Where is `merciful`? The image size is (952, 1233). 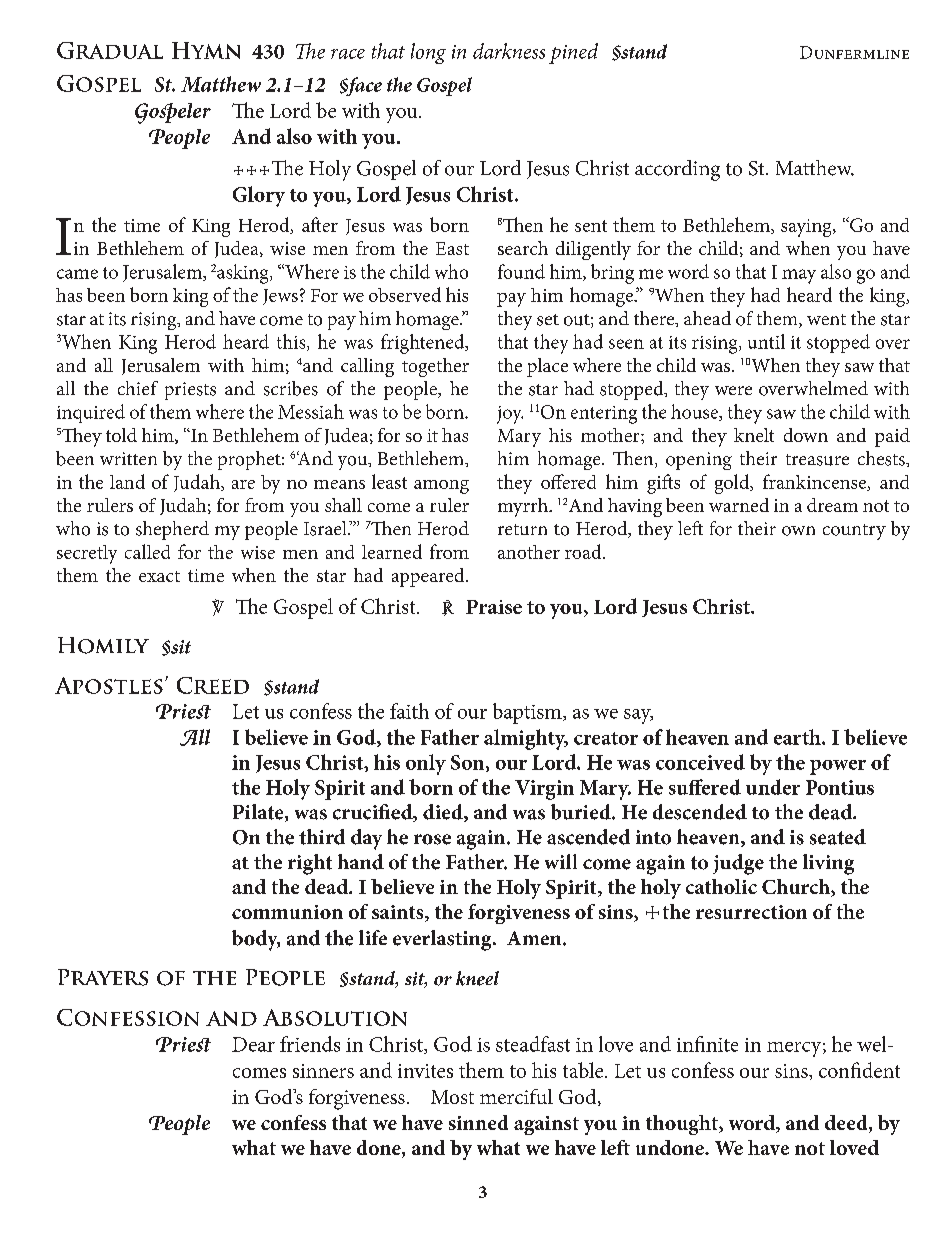 merciful is located at coordinates (516, 1096).
